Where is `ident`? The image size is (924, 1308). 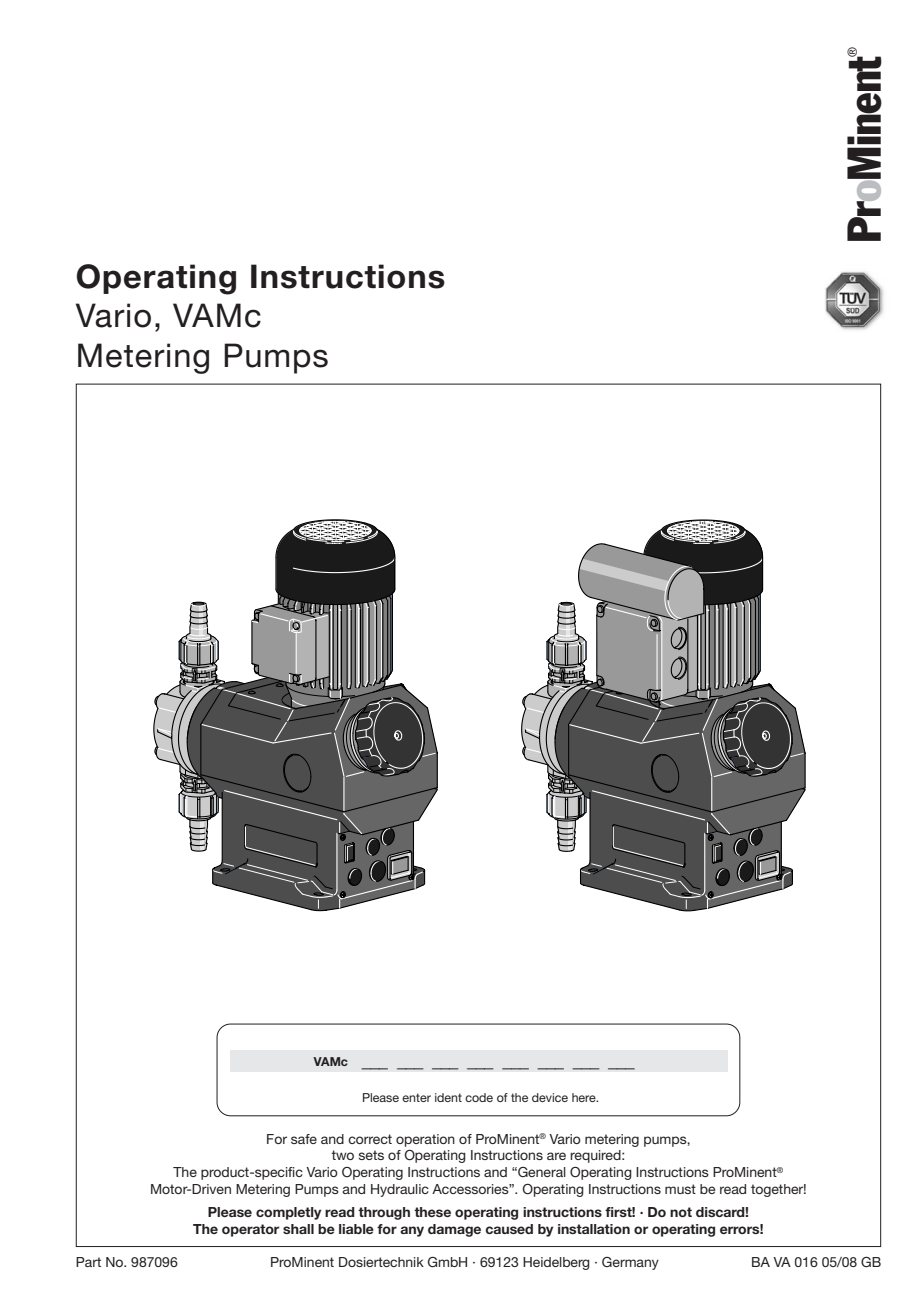
ident is located at coordinates (448, 1097).
